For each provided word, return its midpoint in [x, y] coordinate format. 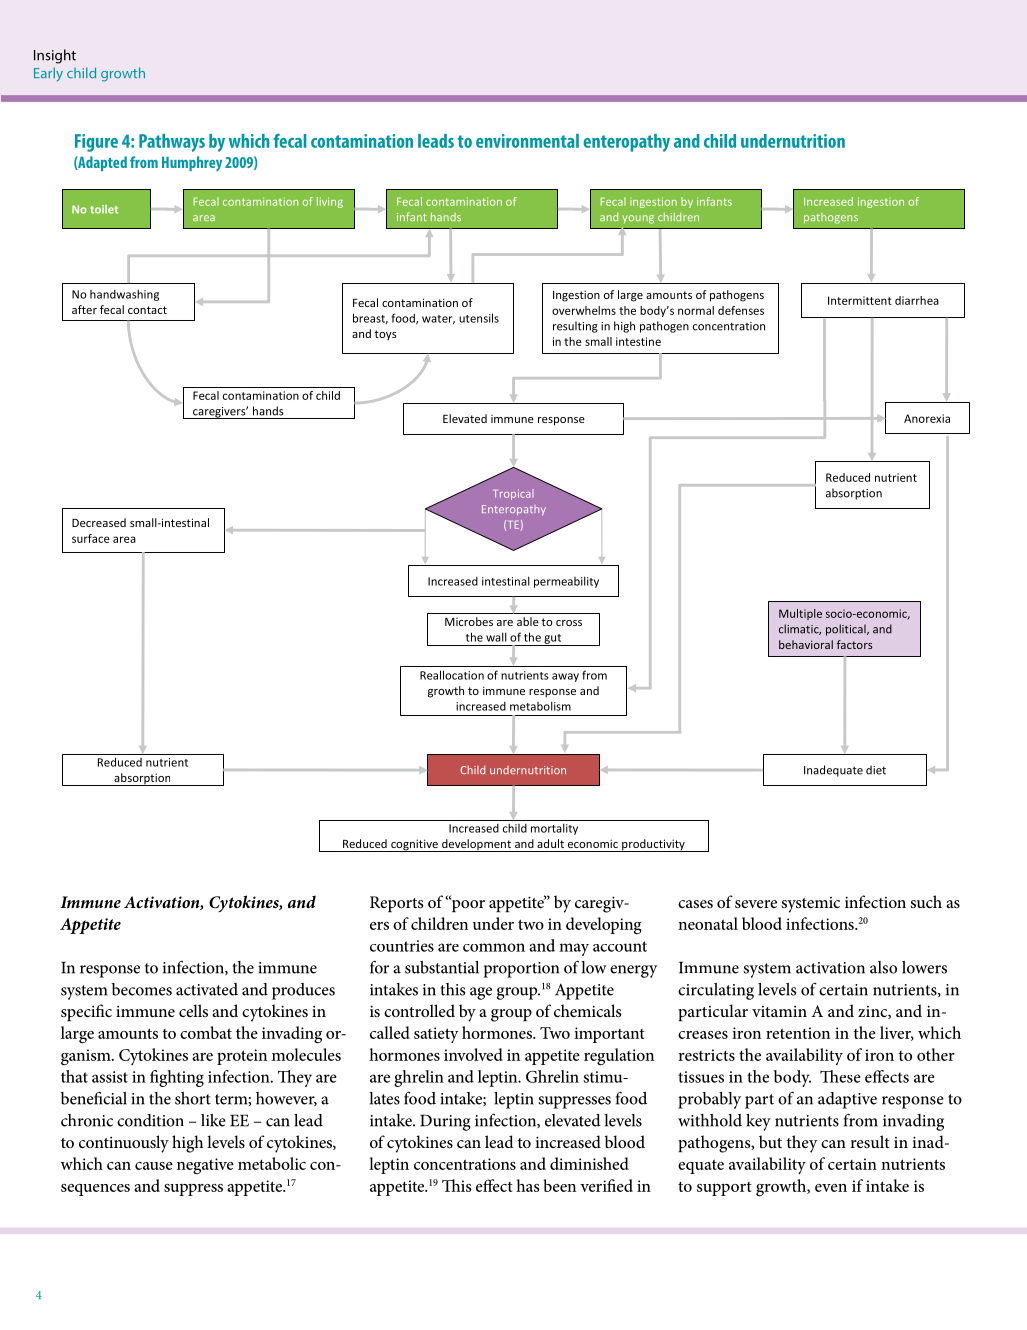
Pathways [172, 143]
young [638, 219]
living [330, 202]
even [831, 1188]
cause [154, 1166]
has [528, 1185]
